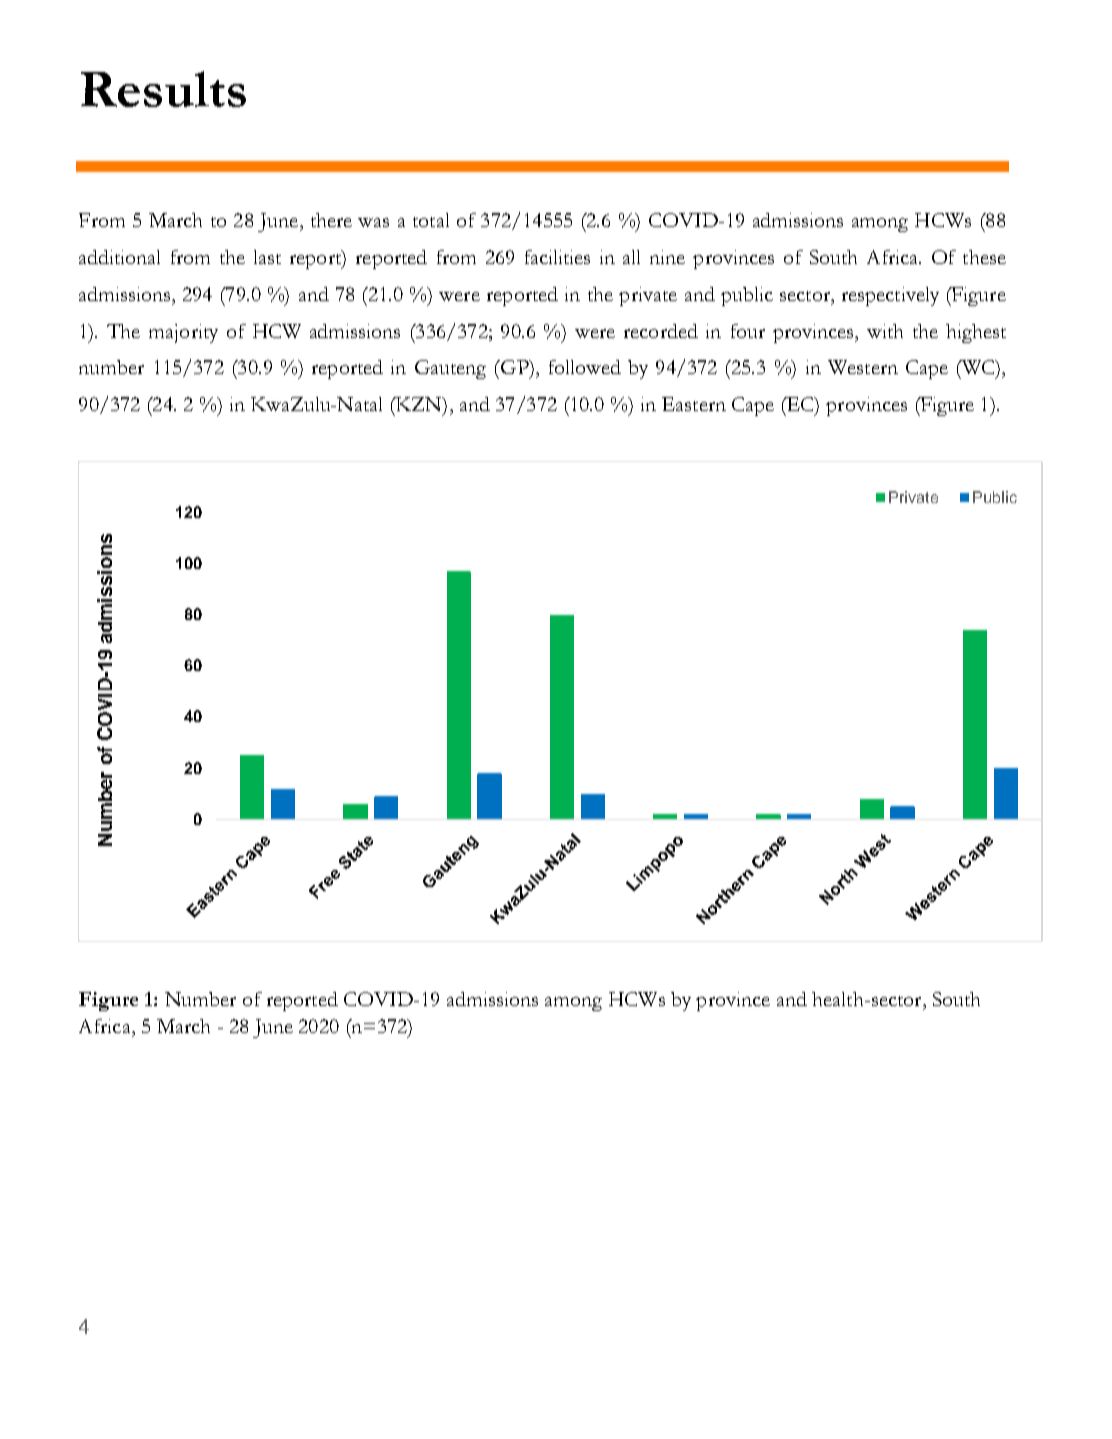  I want to click on was, so click(373, 222).
